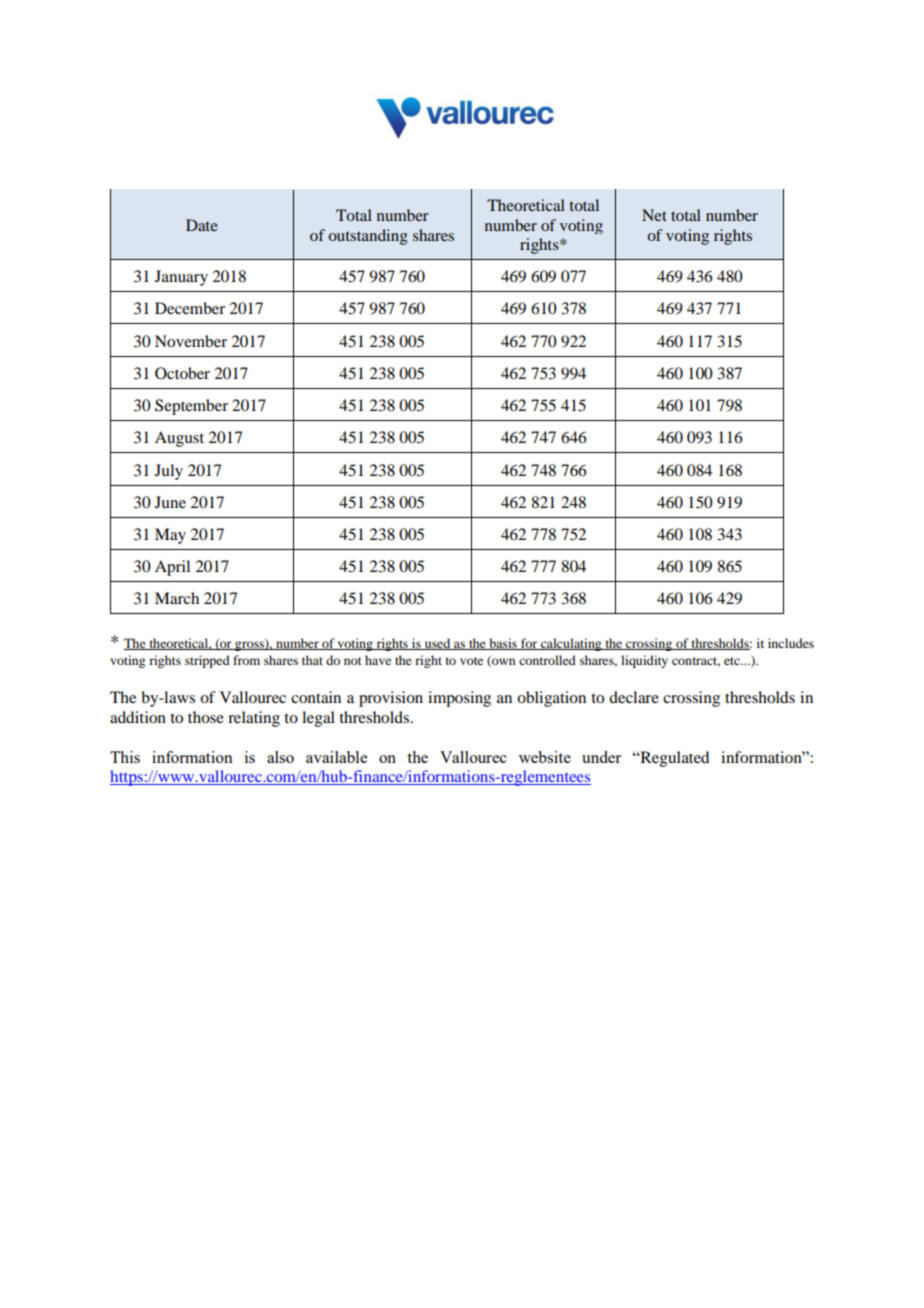  What do you see at coordinates (368, 237) in the screenshot?
I see `outstanding` at bounding box center [368, 237].
